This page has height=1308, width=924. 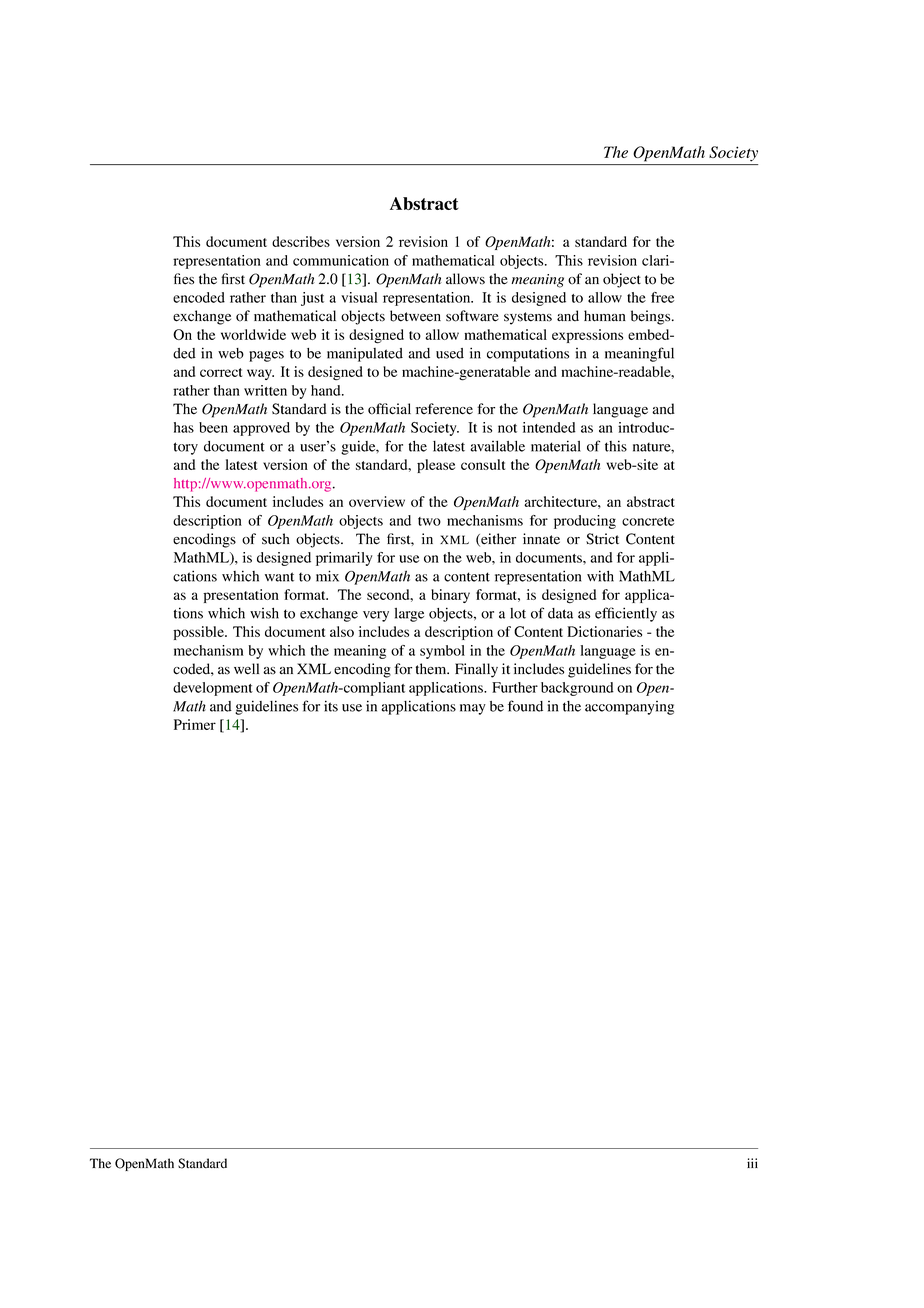 What do you see at coordinates (577, 689) in the page?
I see `background` at bounding box center [577, 689].
